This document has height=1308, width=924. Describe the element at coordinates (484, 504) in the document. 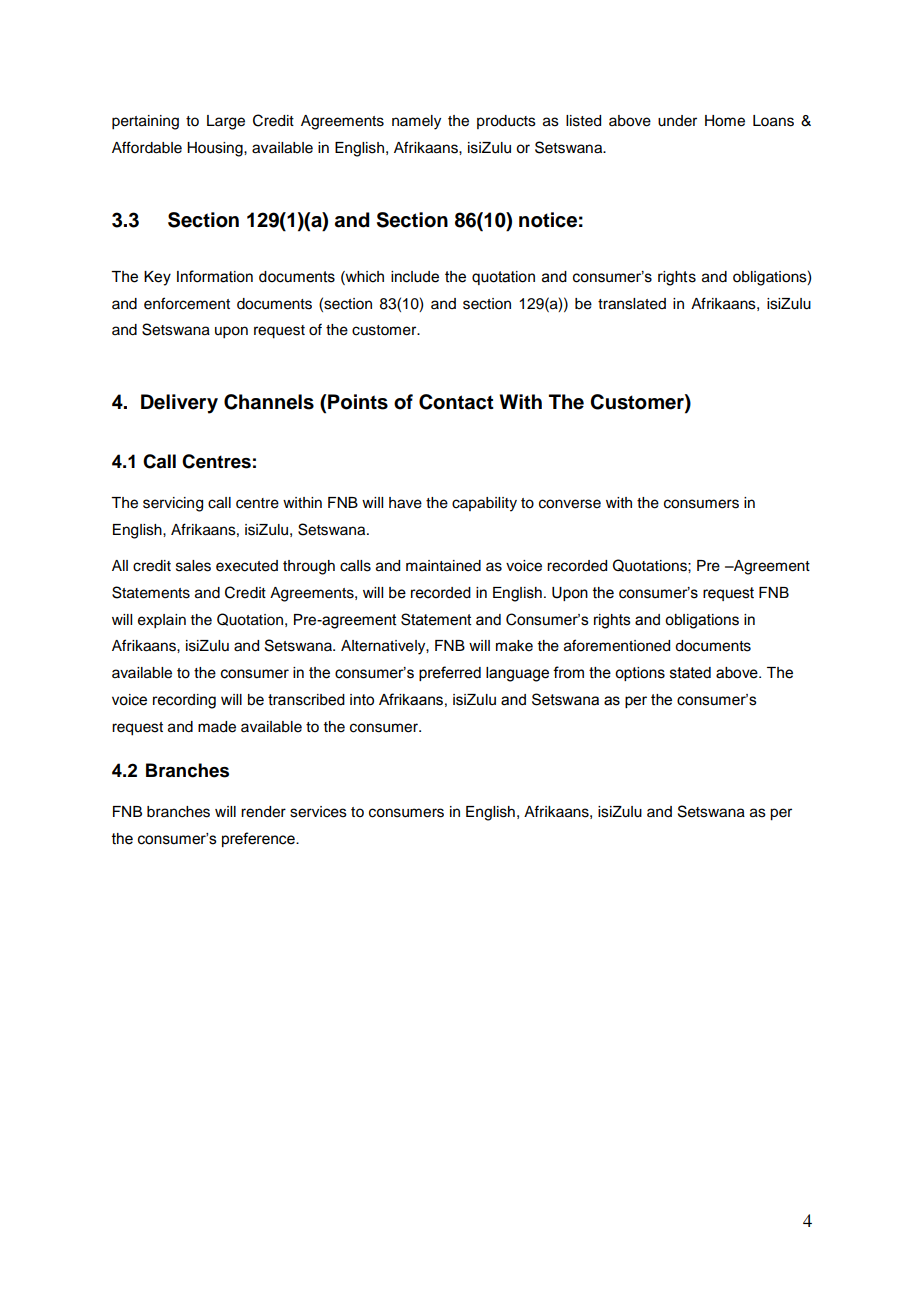

I see `capability` at that location.
